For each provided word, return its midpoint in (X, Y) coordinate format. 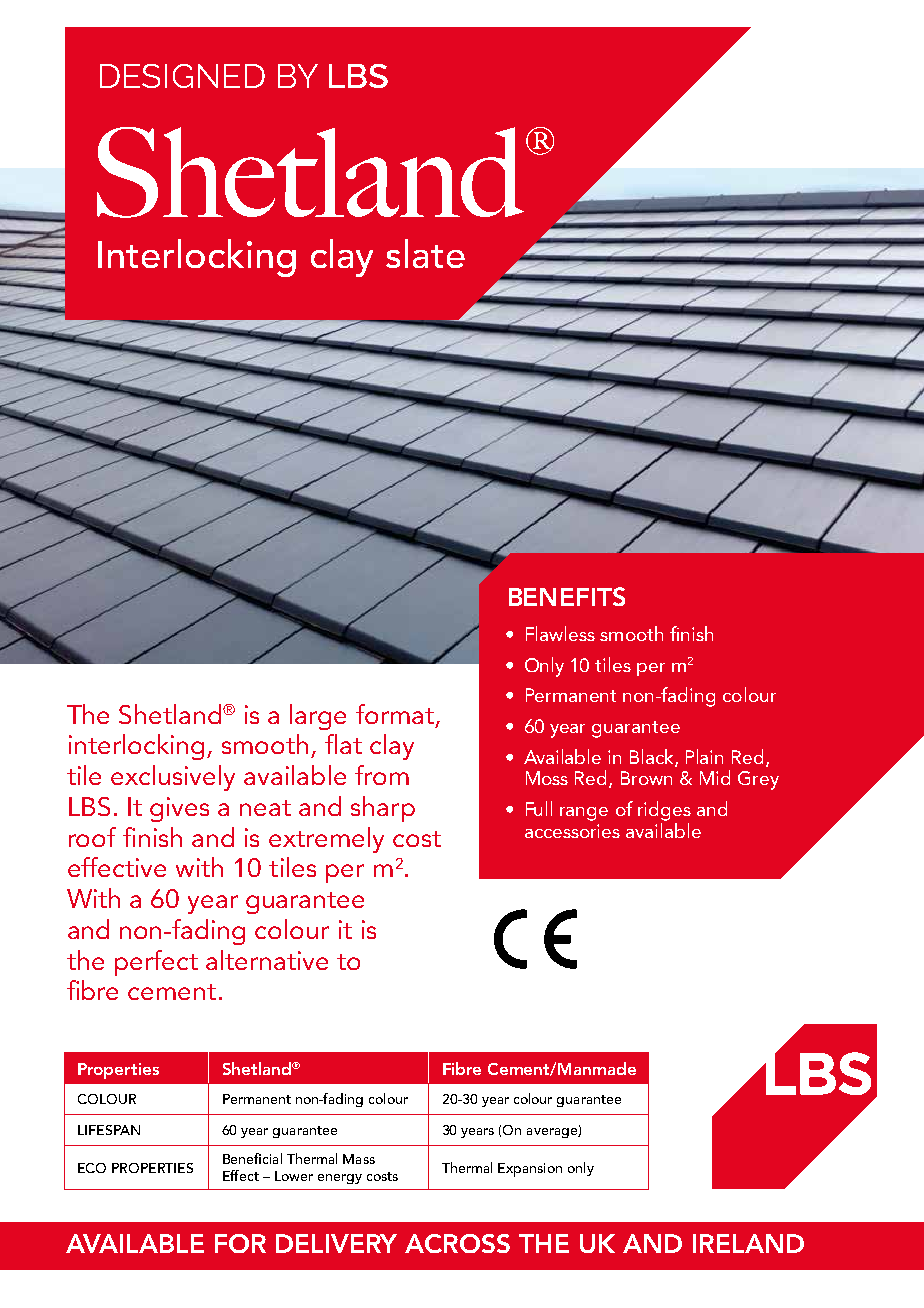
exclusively (173, 778)
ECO (92, 1168)
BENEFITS (567, 596)
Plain (704, 756)
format (395, 714)
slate (425, 253)
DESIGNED (182, 76)
